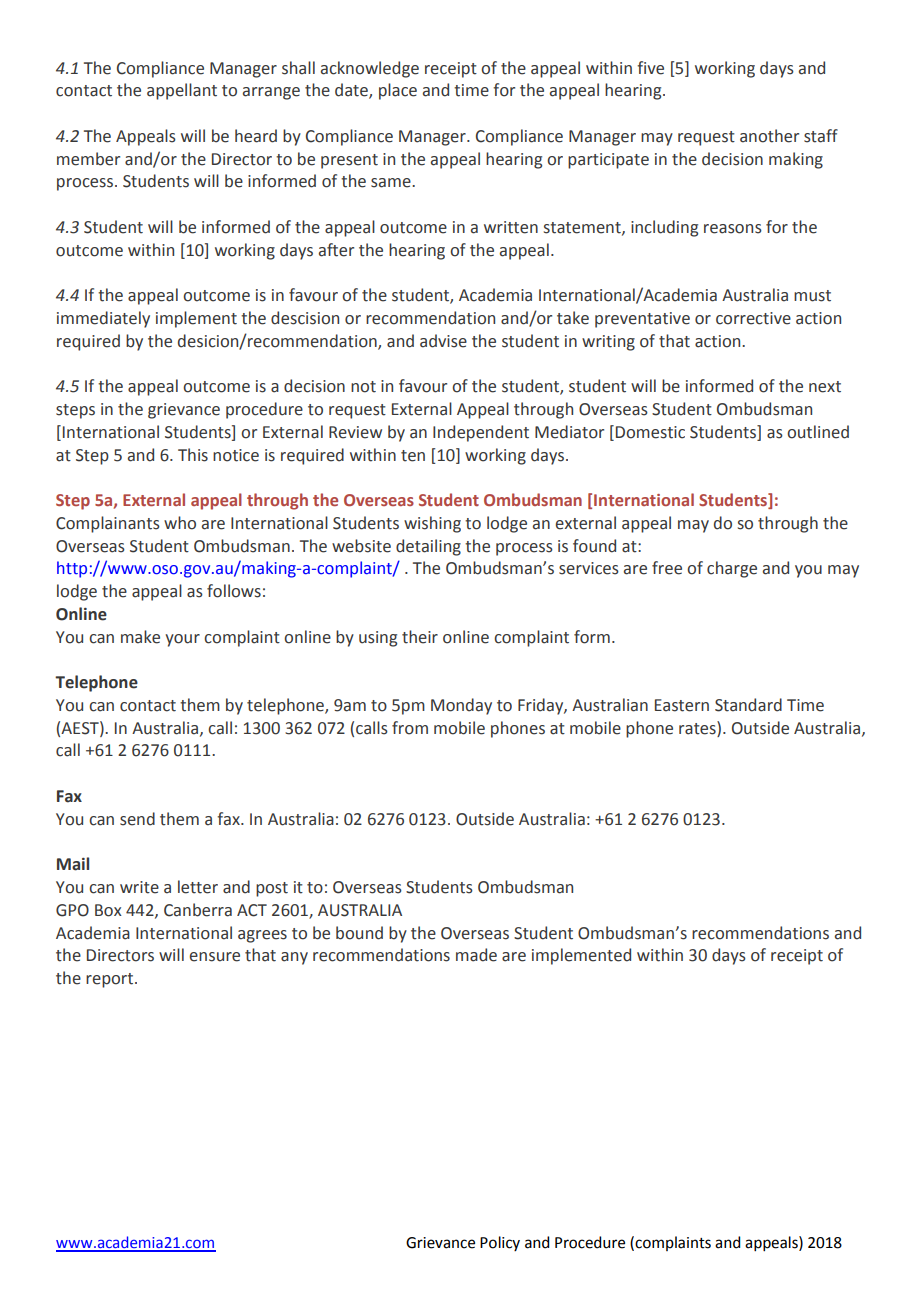  Describe the element at coordinates (420, 637) in the document. I see `their` at that location.
